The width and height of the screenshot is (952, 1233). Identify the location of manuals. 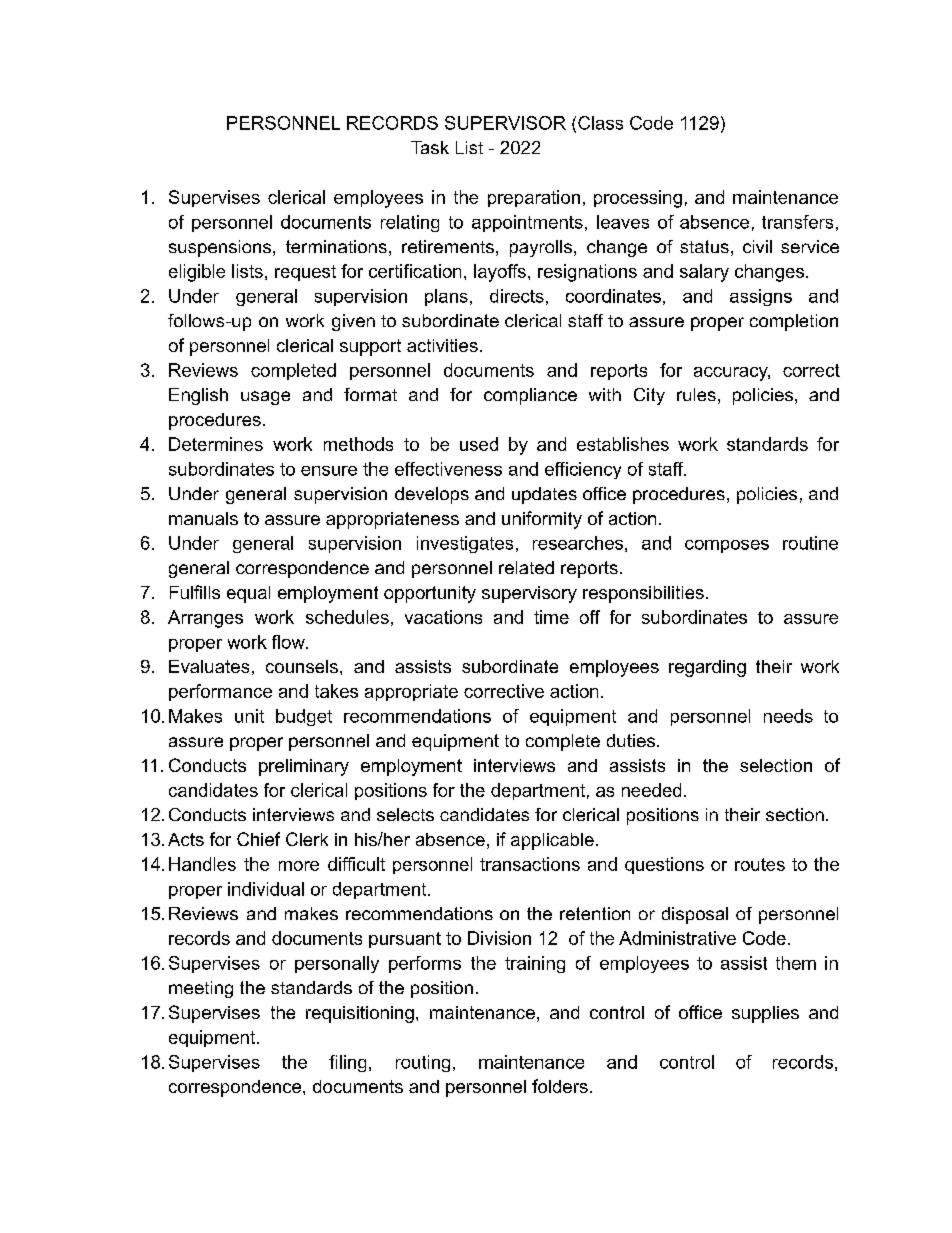
(203, 518).
